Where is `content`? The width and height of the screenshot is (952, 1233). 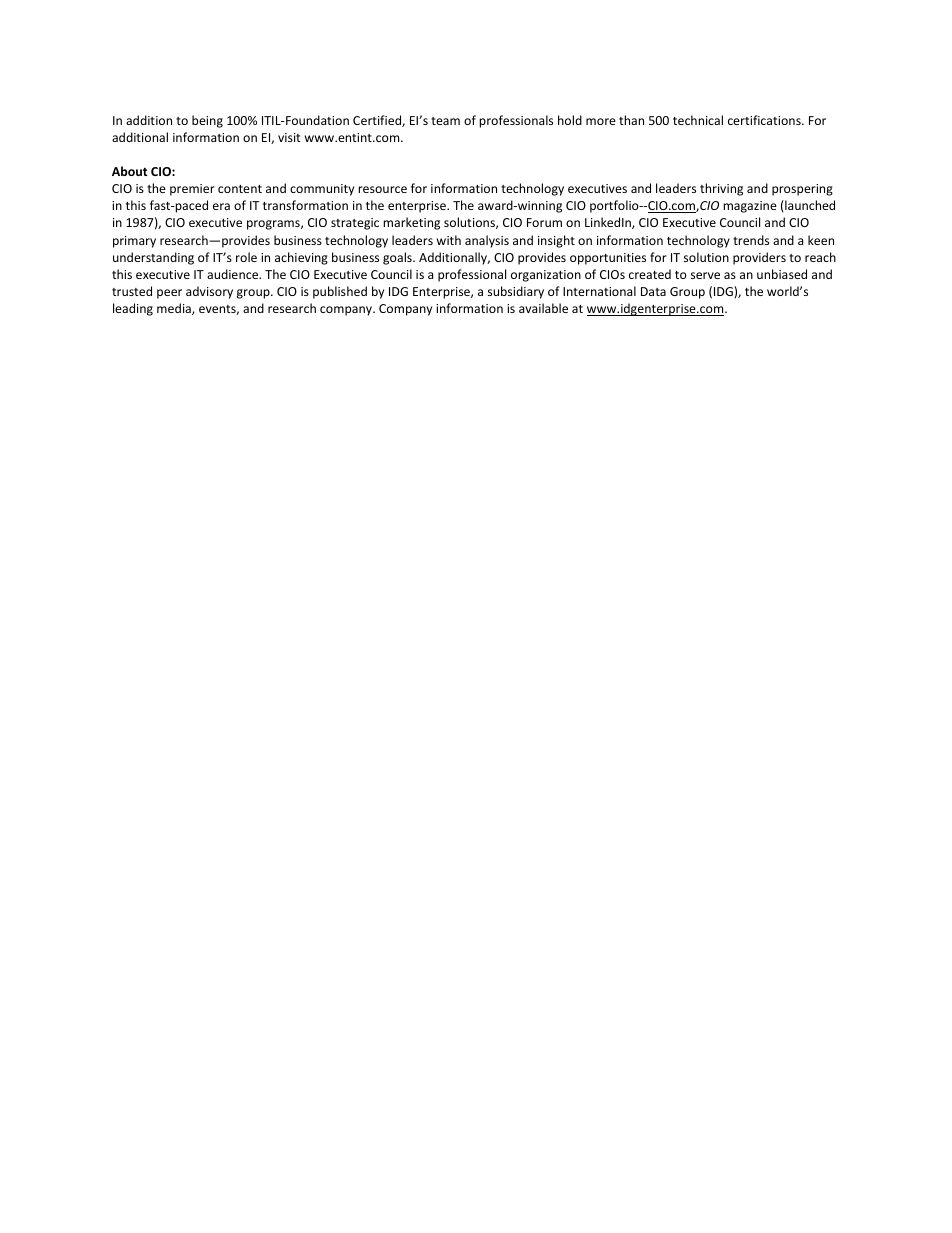
content is located at coordinates (240, 189).
